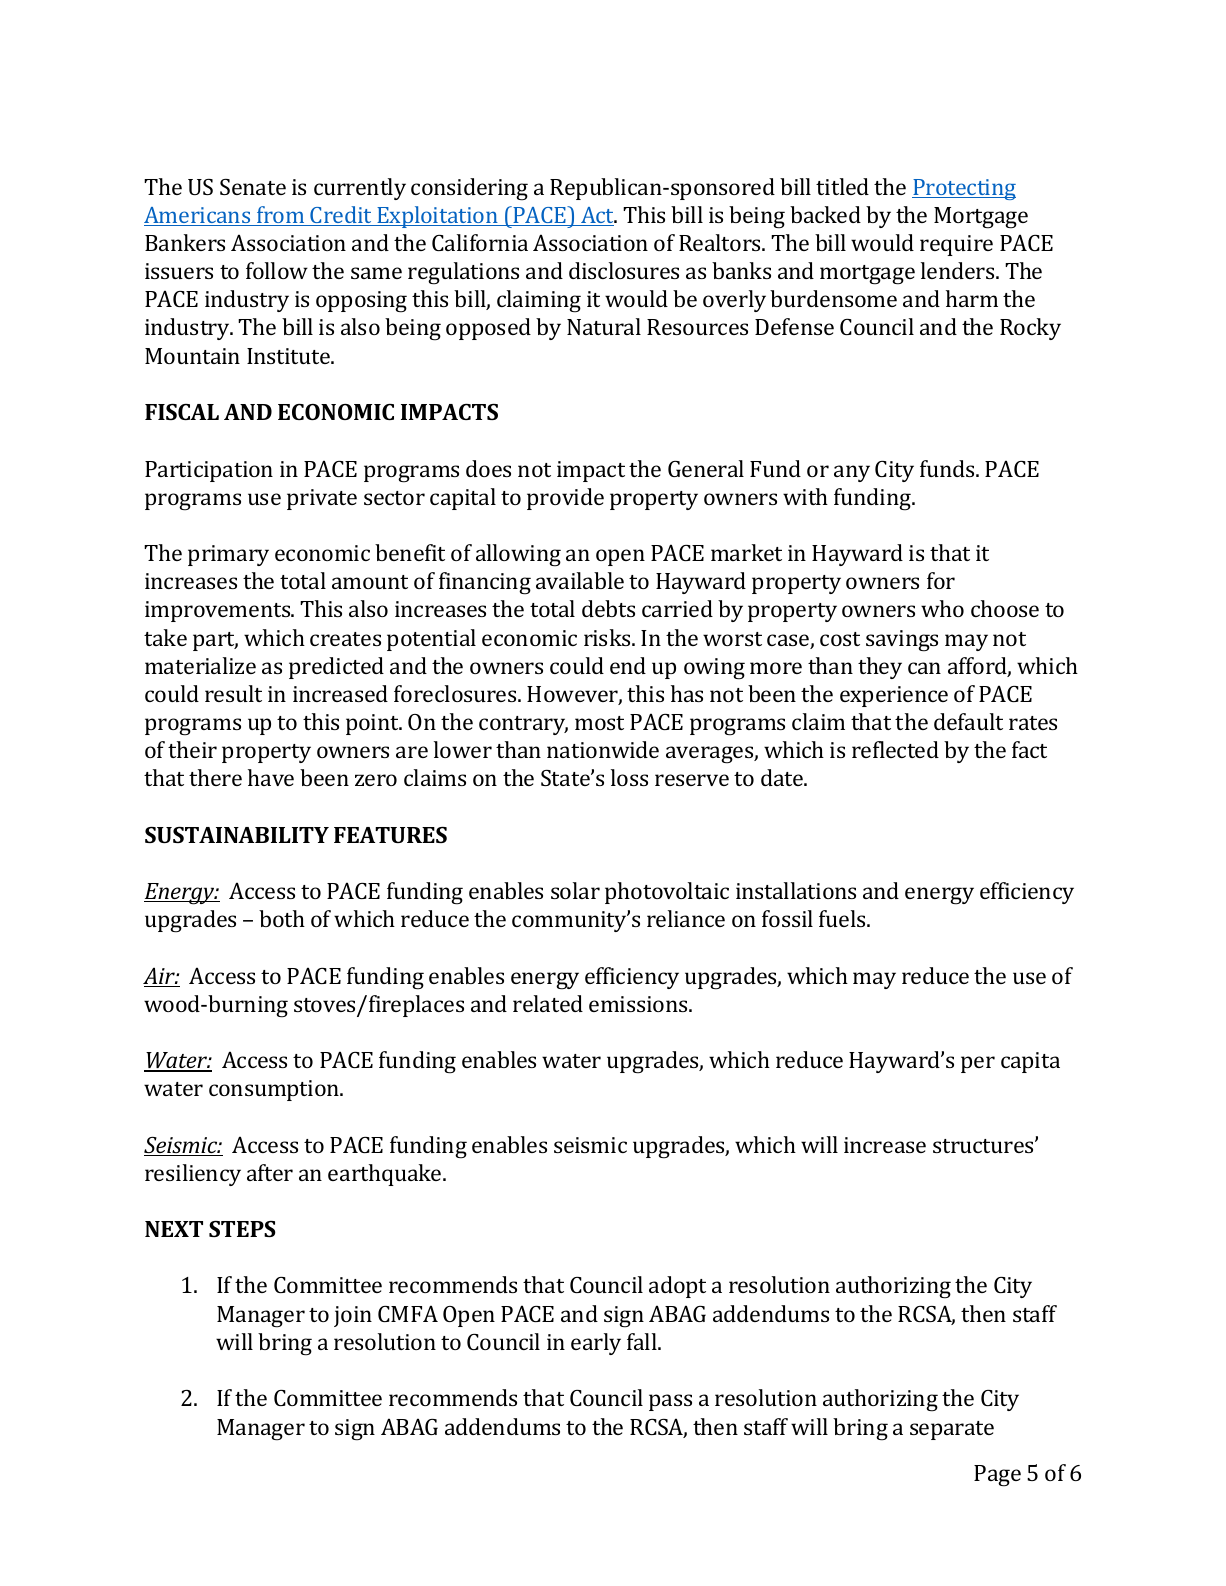 Image resolution: width=1226 pixels, height=1586 pixels. I want to click on from, so click(281, 216).
